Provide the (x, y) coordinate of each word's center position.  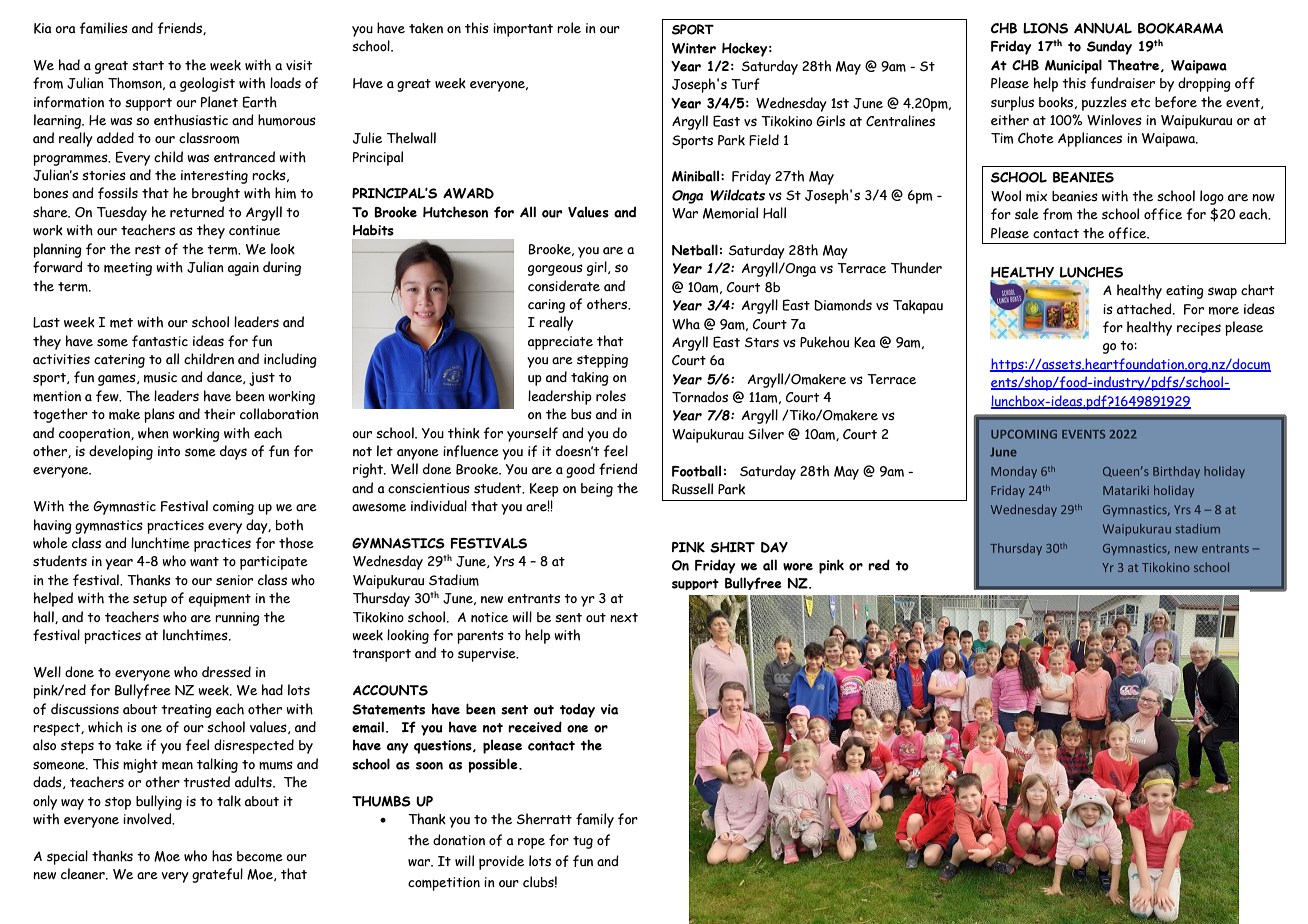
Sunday (1109, 47)
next (624, 618)
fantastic (160, 341)
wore (798, 567)
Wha (686, 324)
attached (1145, 309)
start (148, 66)
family (595, 820)
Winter (694, 48)
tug (583, 842)
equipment (219, 600)
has (222, 855)
